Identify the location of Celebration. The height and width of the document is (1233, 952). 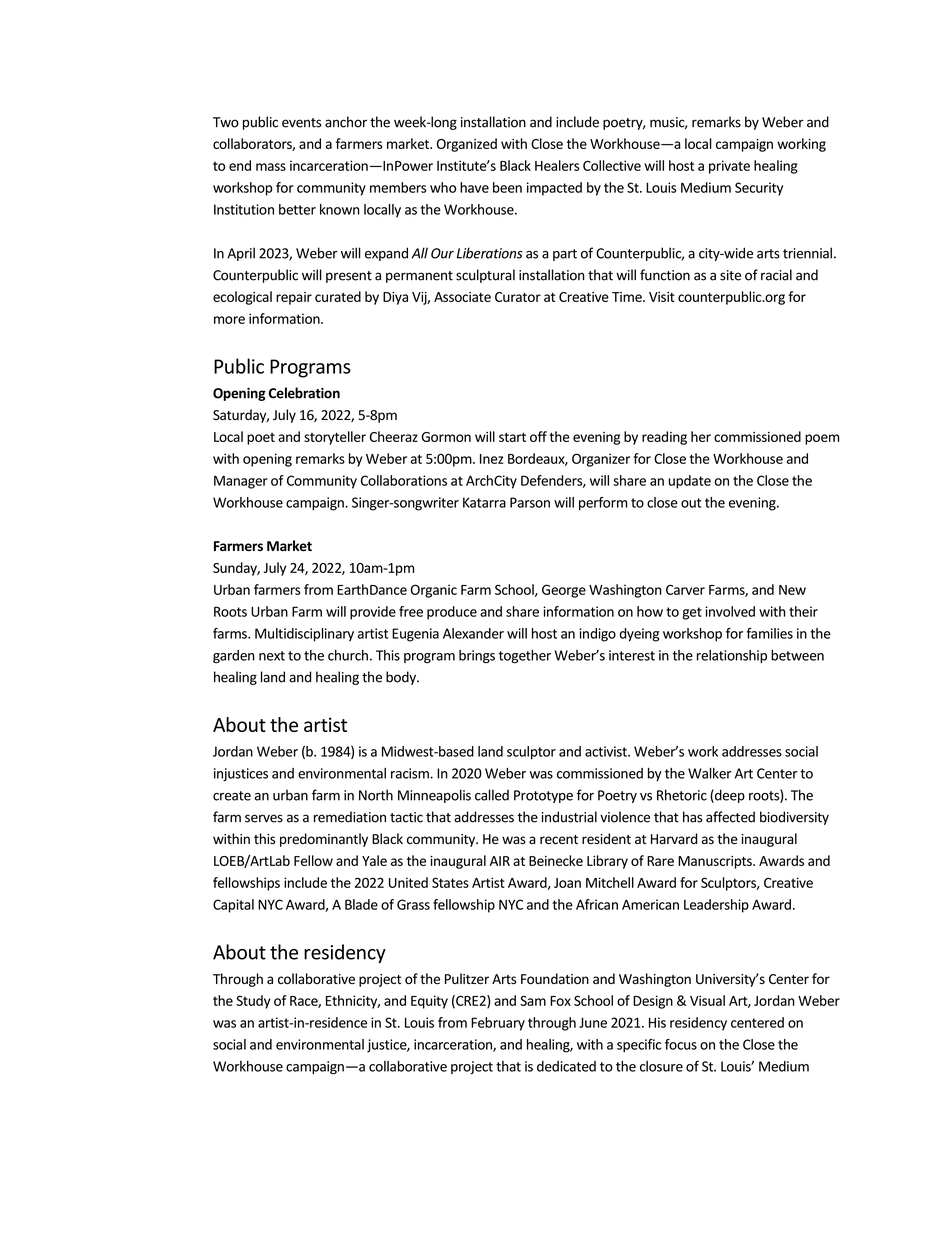
(304, 393).
